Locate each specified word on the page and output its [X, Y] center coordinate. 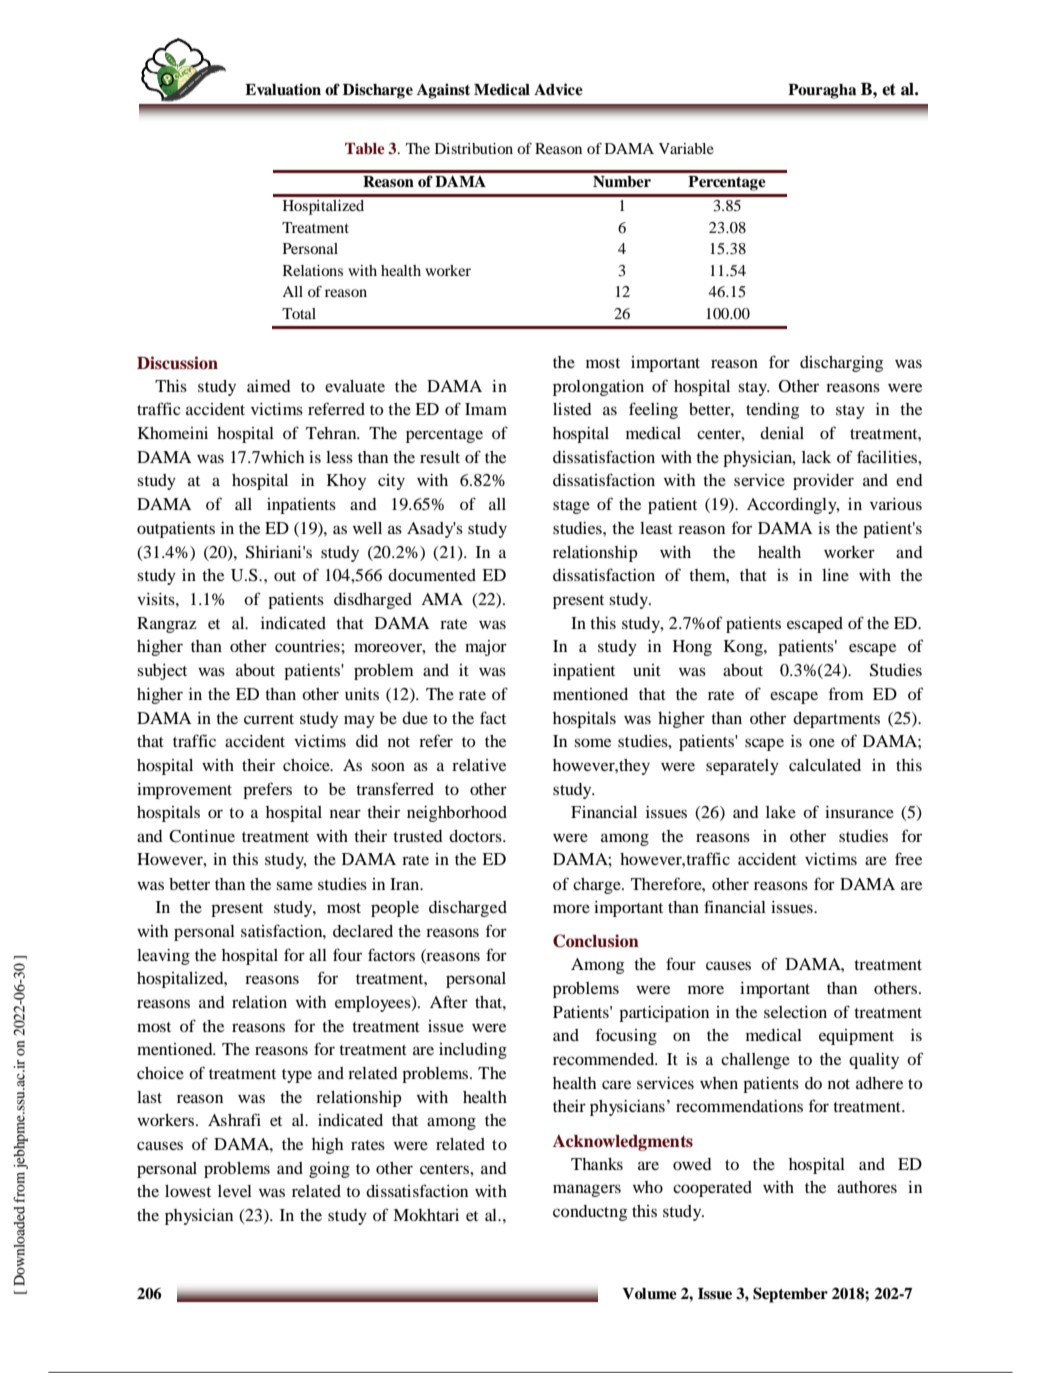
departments [836, 720]
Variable [686, 148]
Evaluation [283, 89]
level [235, 1191]
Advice [558, 89]
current [269, 719]
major [486, 648]
